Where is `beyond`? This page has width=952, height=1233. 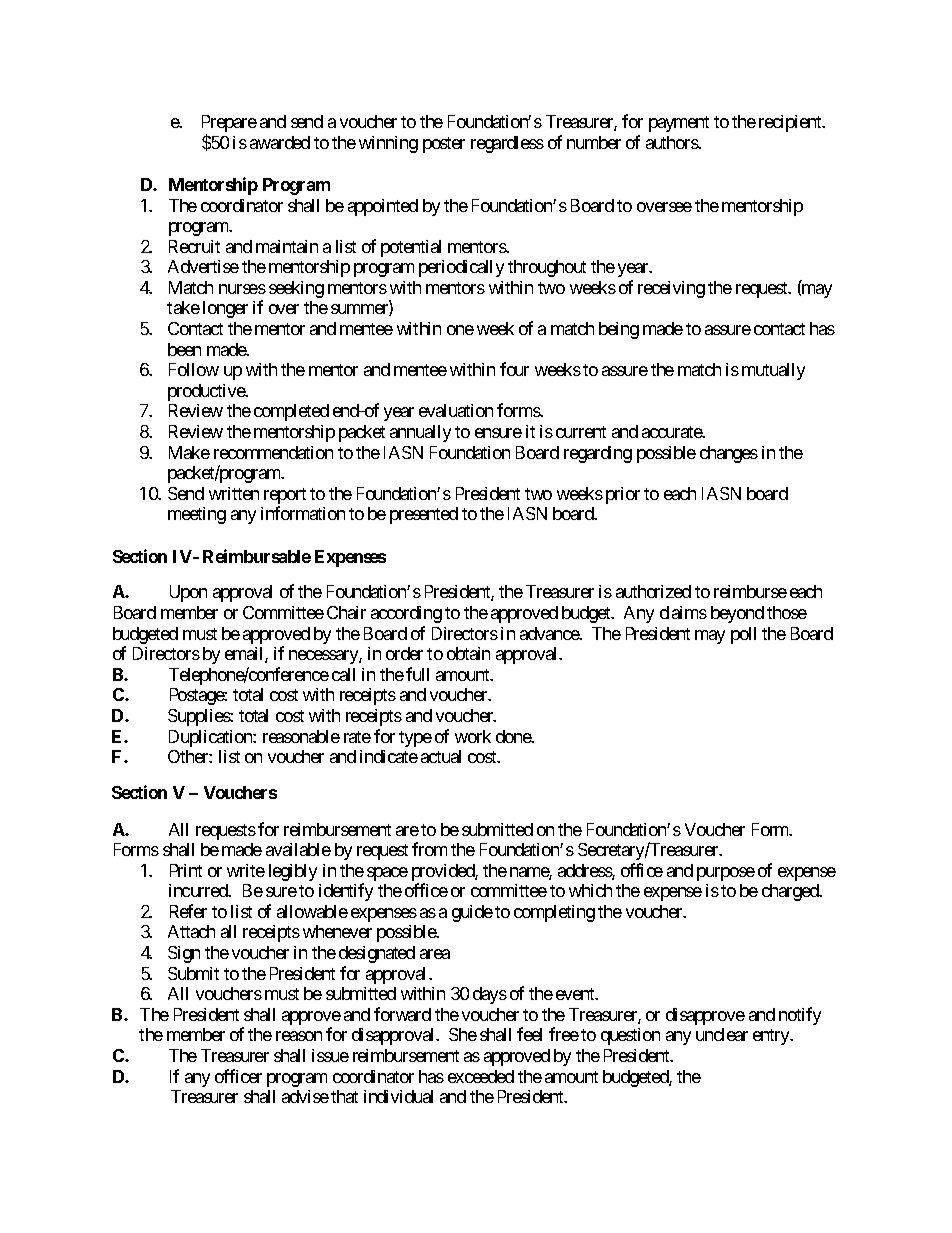 beyond is located at coordinates (737, 614).
